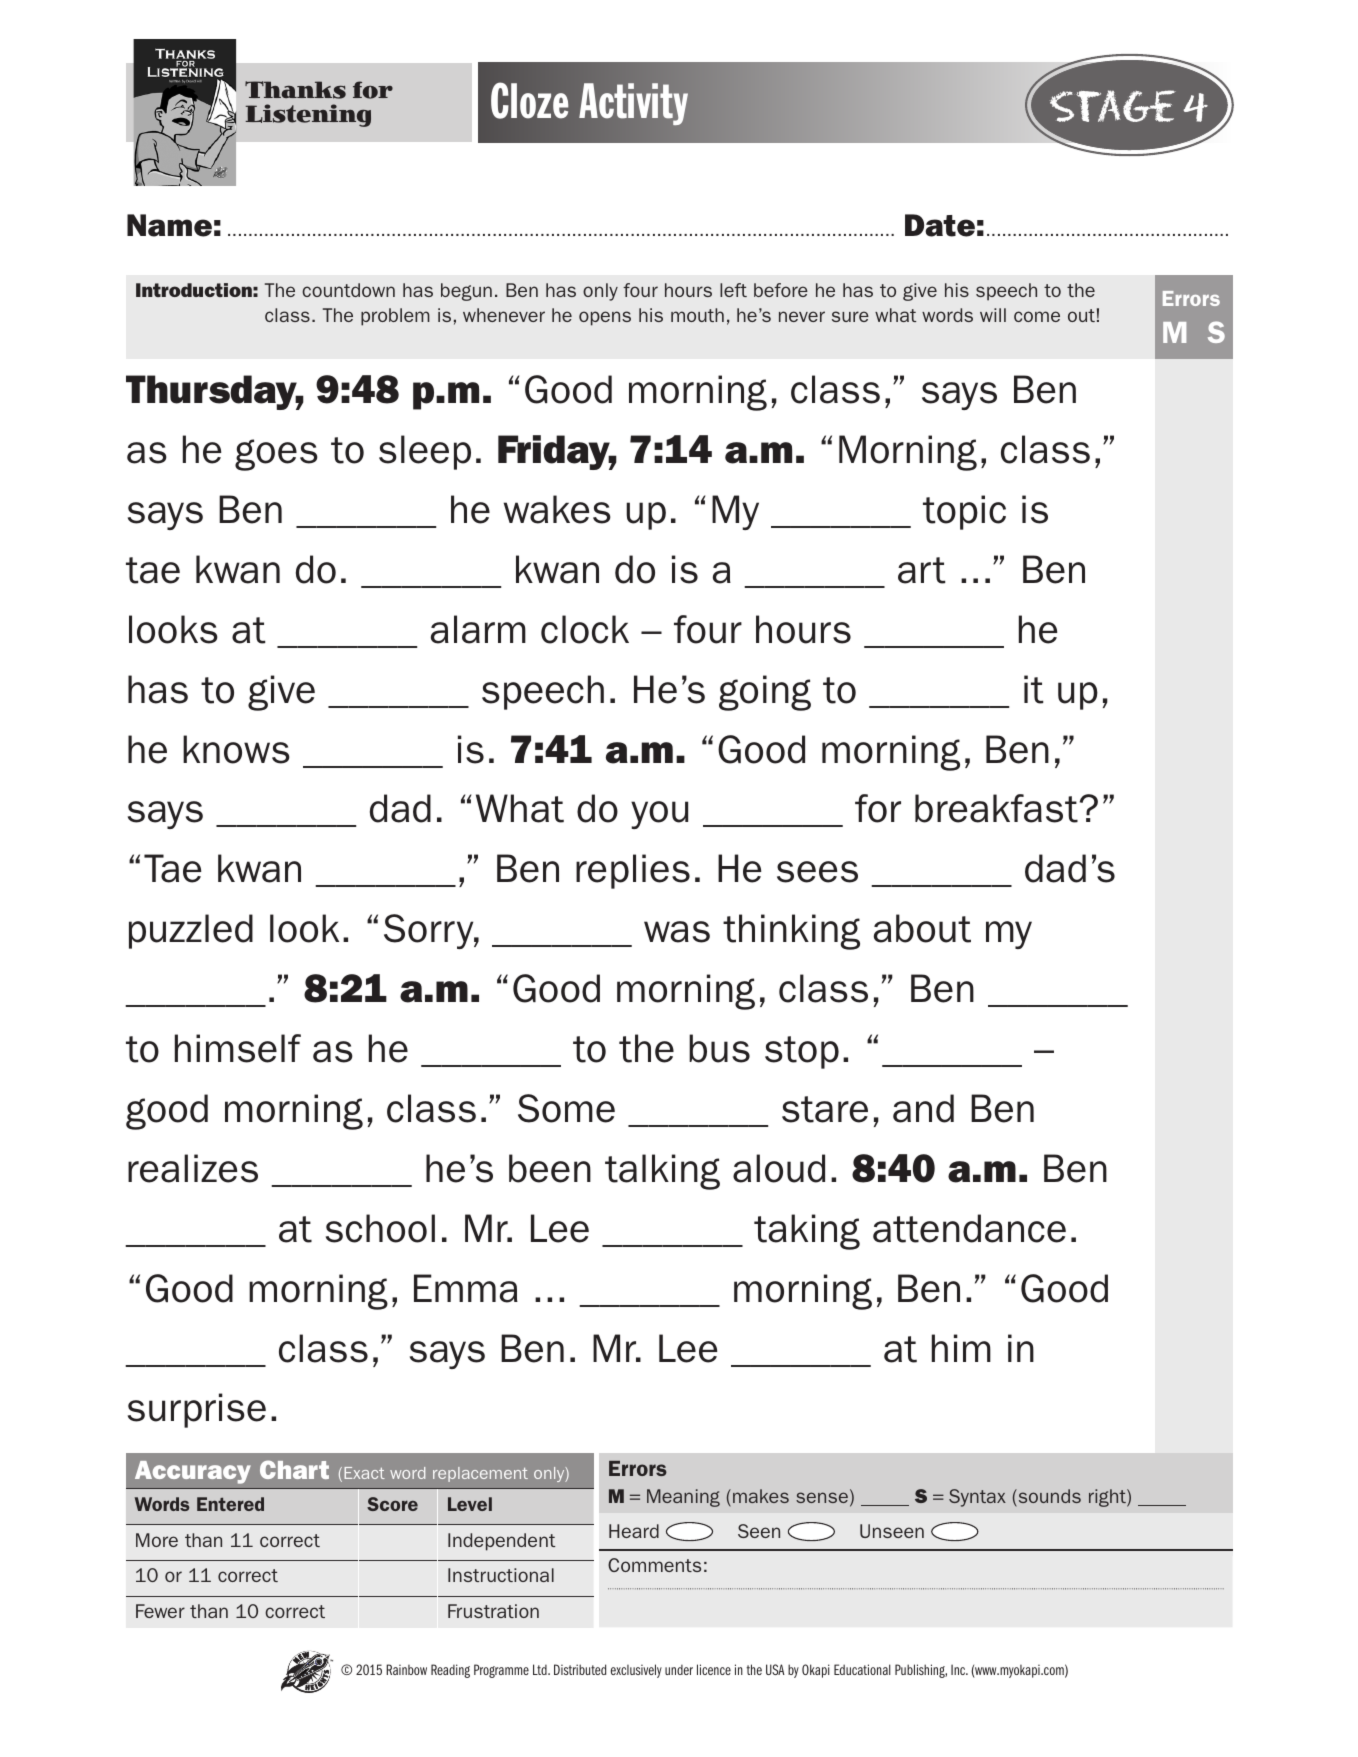  Describe the element at coordinates (308, 115) in the screenshot. I see `Listening` at that location.
